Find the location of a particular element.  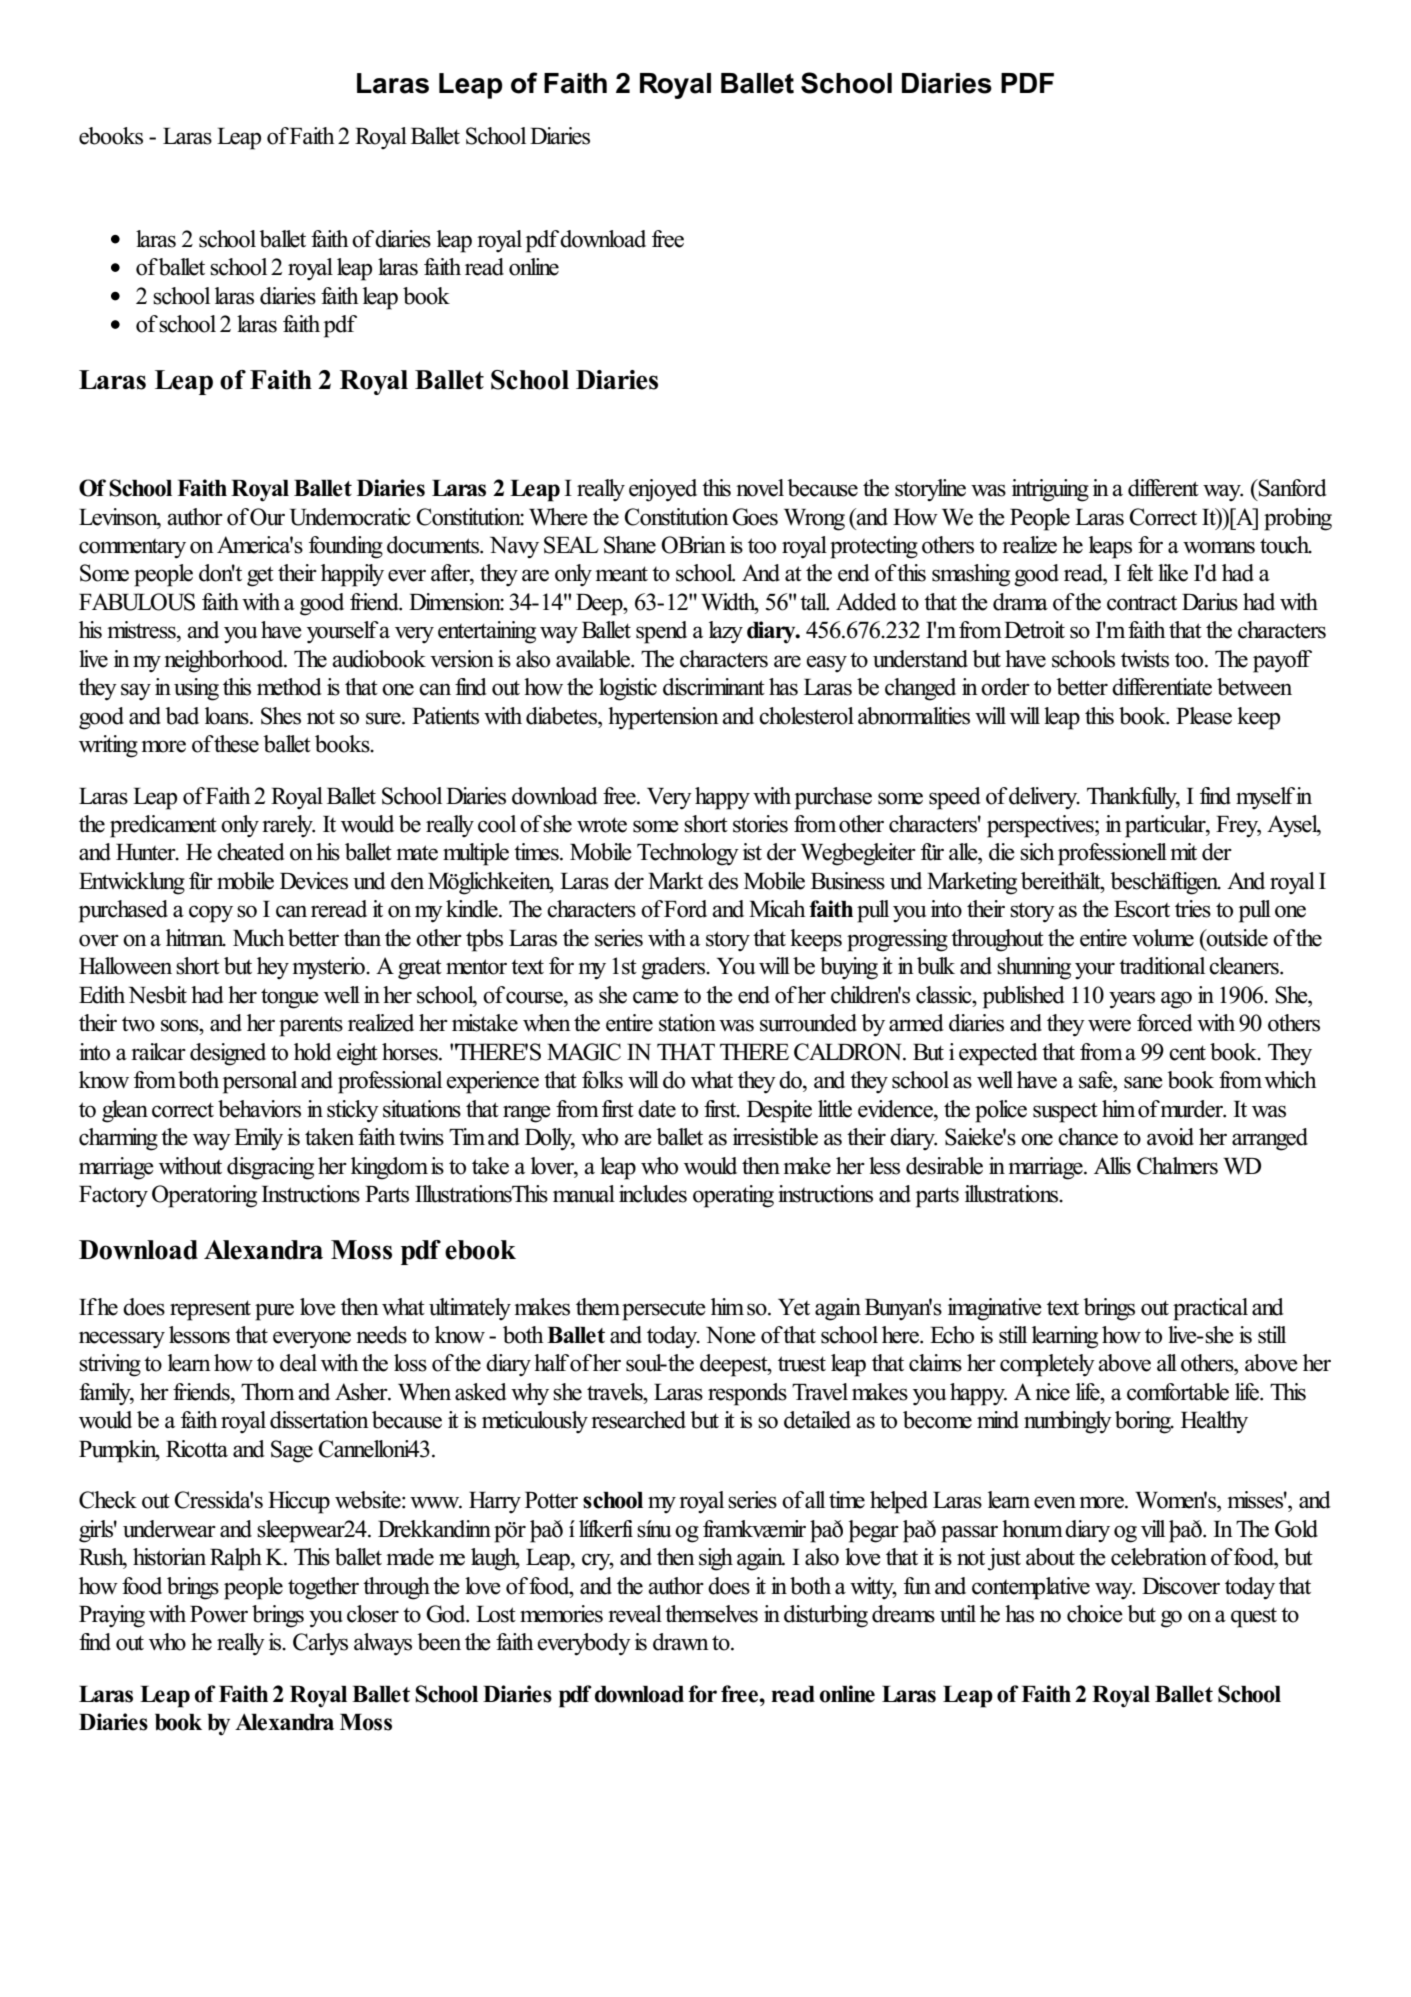

Power is located at coordinates (219, 1614).
